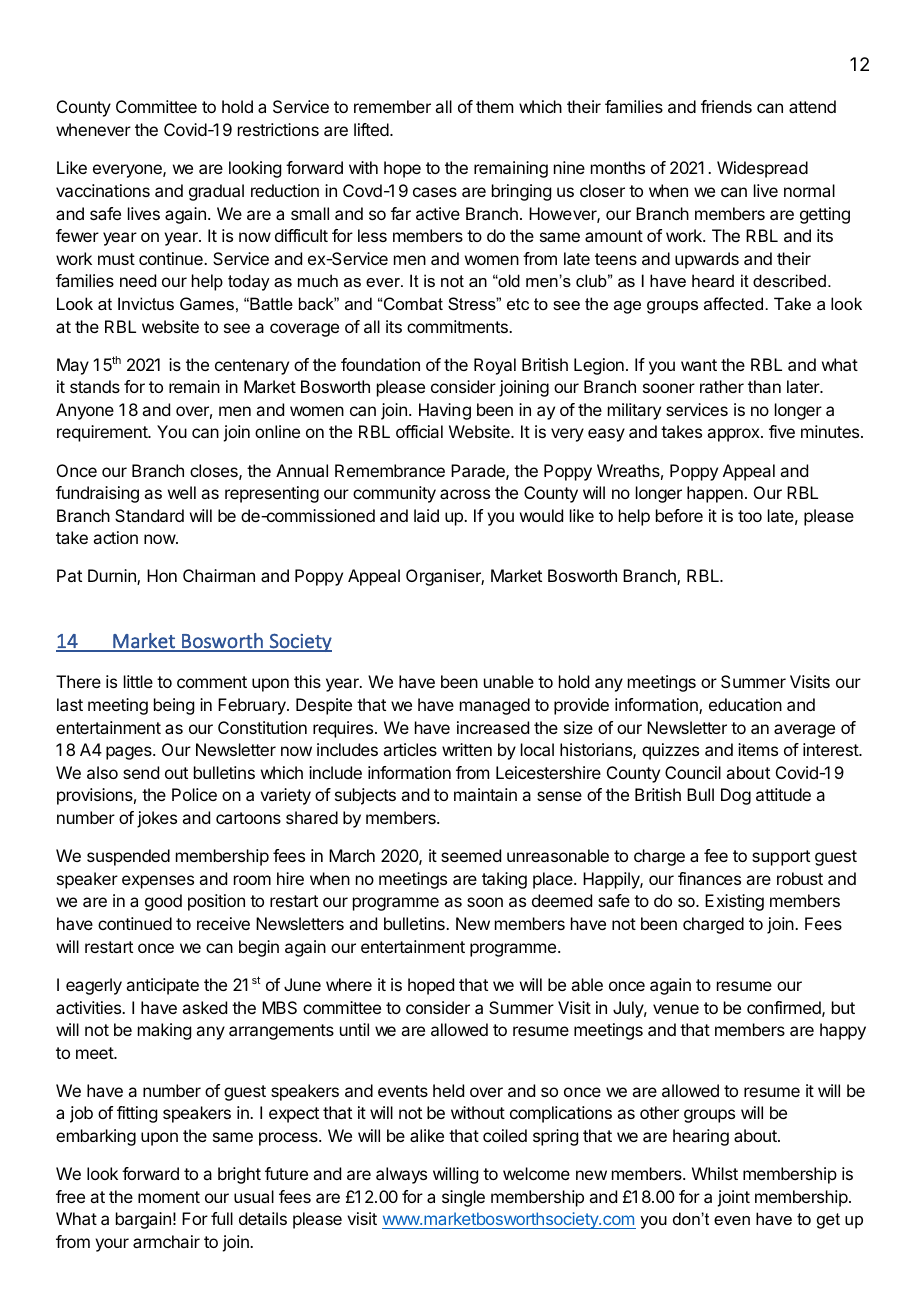 The image size is (924, 1308). What do you see at coordinates (128, 857) in the image?
I see `suspended` at bounding box center [128, 857].
